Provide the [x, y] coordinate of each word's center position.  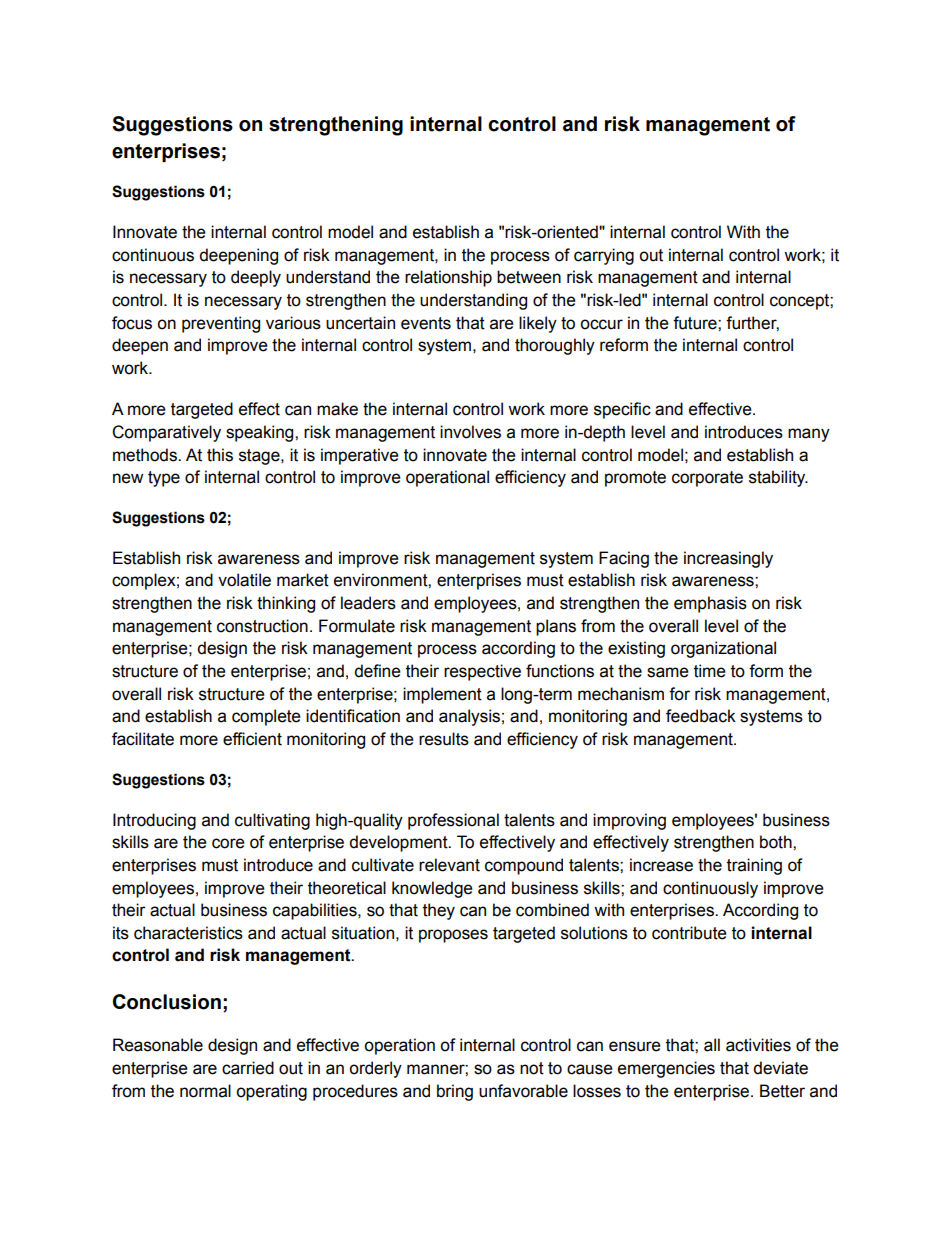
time [710, 671]
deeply [256, 278]
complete [266, 717]
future [696, 323]
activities [758, 1045]
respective [482, 672]
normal [205, 1091]
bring [455, 1092]
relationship [448, 278]
